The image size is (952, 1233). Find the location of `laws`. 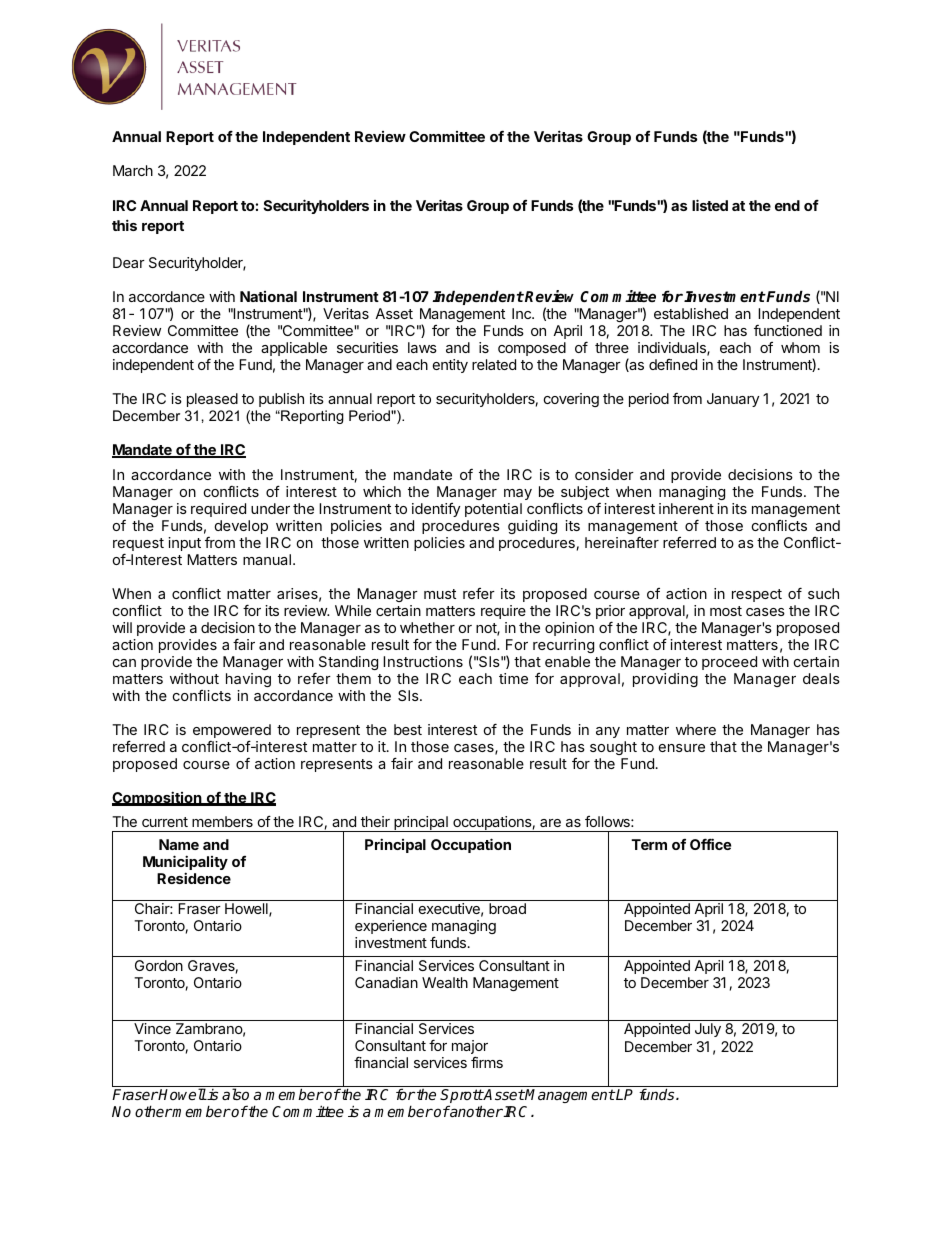

laws is located at coordinates (422, 347).
